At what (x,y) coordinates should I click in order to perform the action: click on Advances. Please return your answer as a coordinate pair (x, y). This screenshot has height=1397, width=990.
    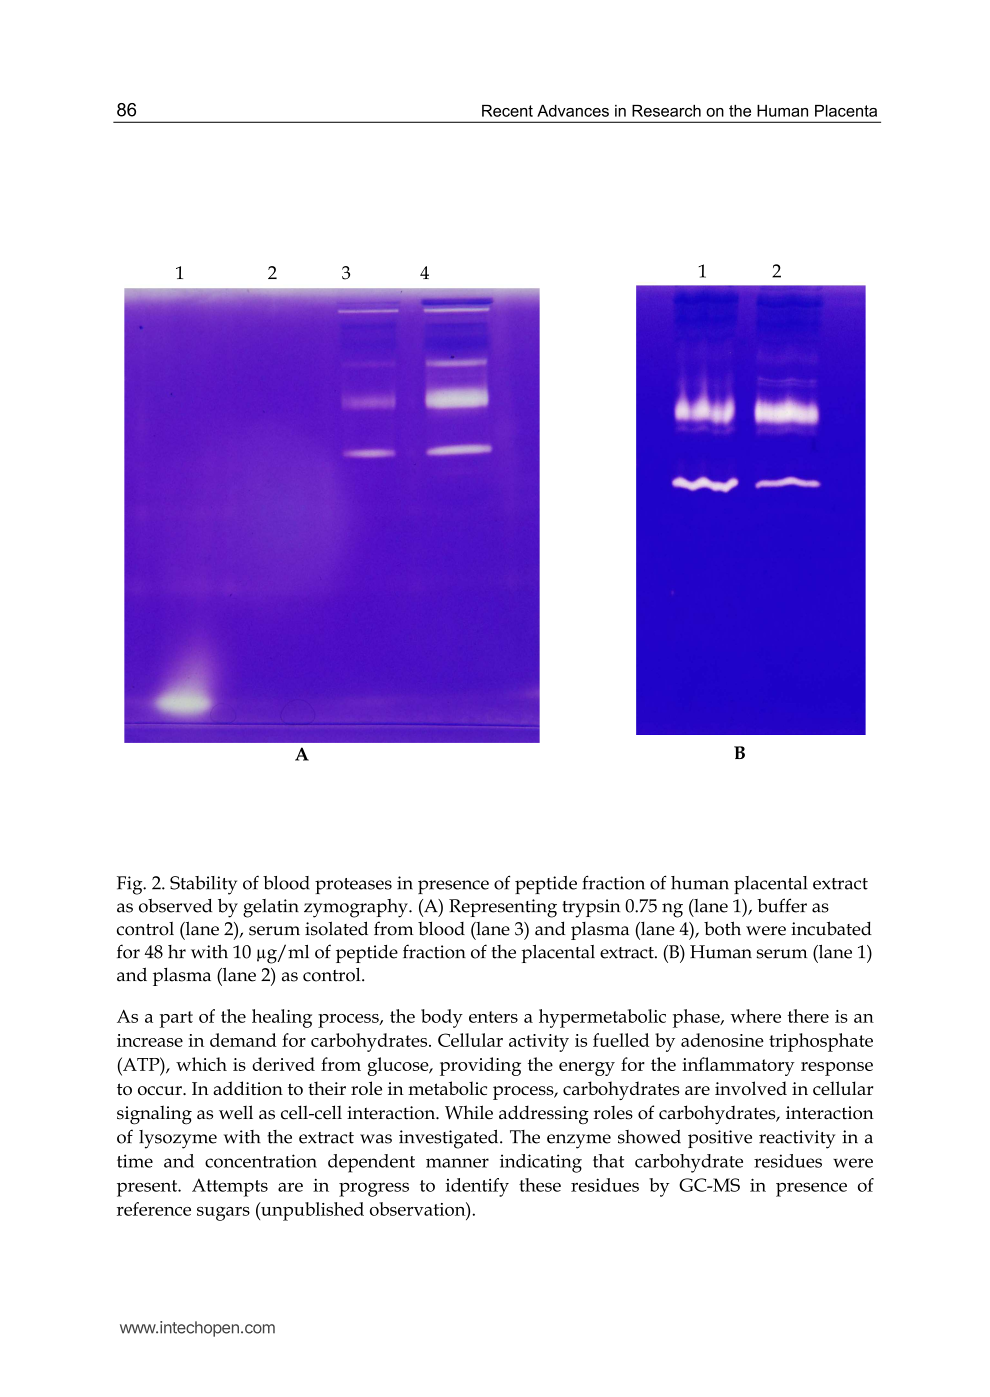
    Looking at the image, I should click on (573, 111).
